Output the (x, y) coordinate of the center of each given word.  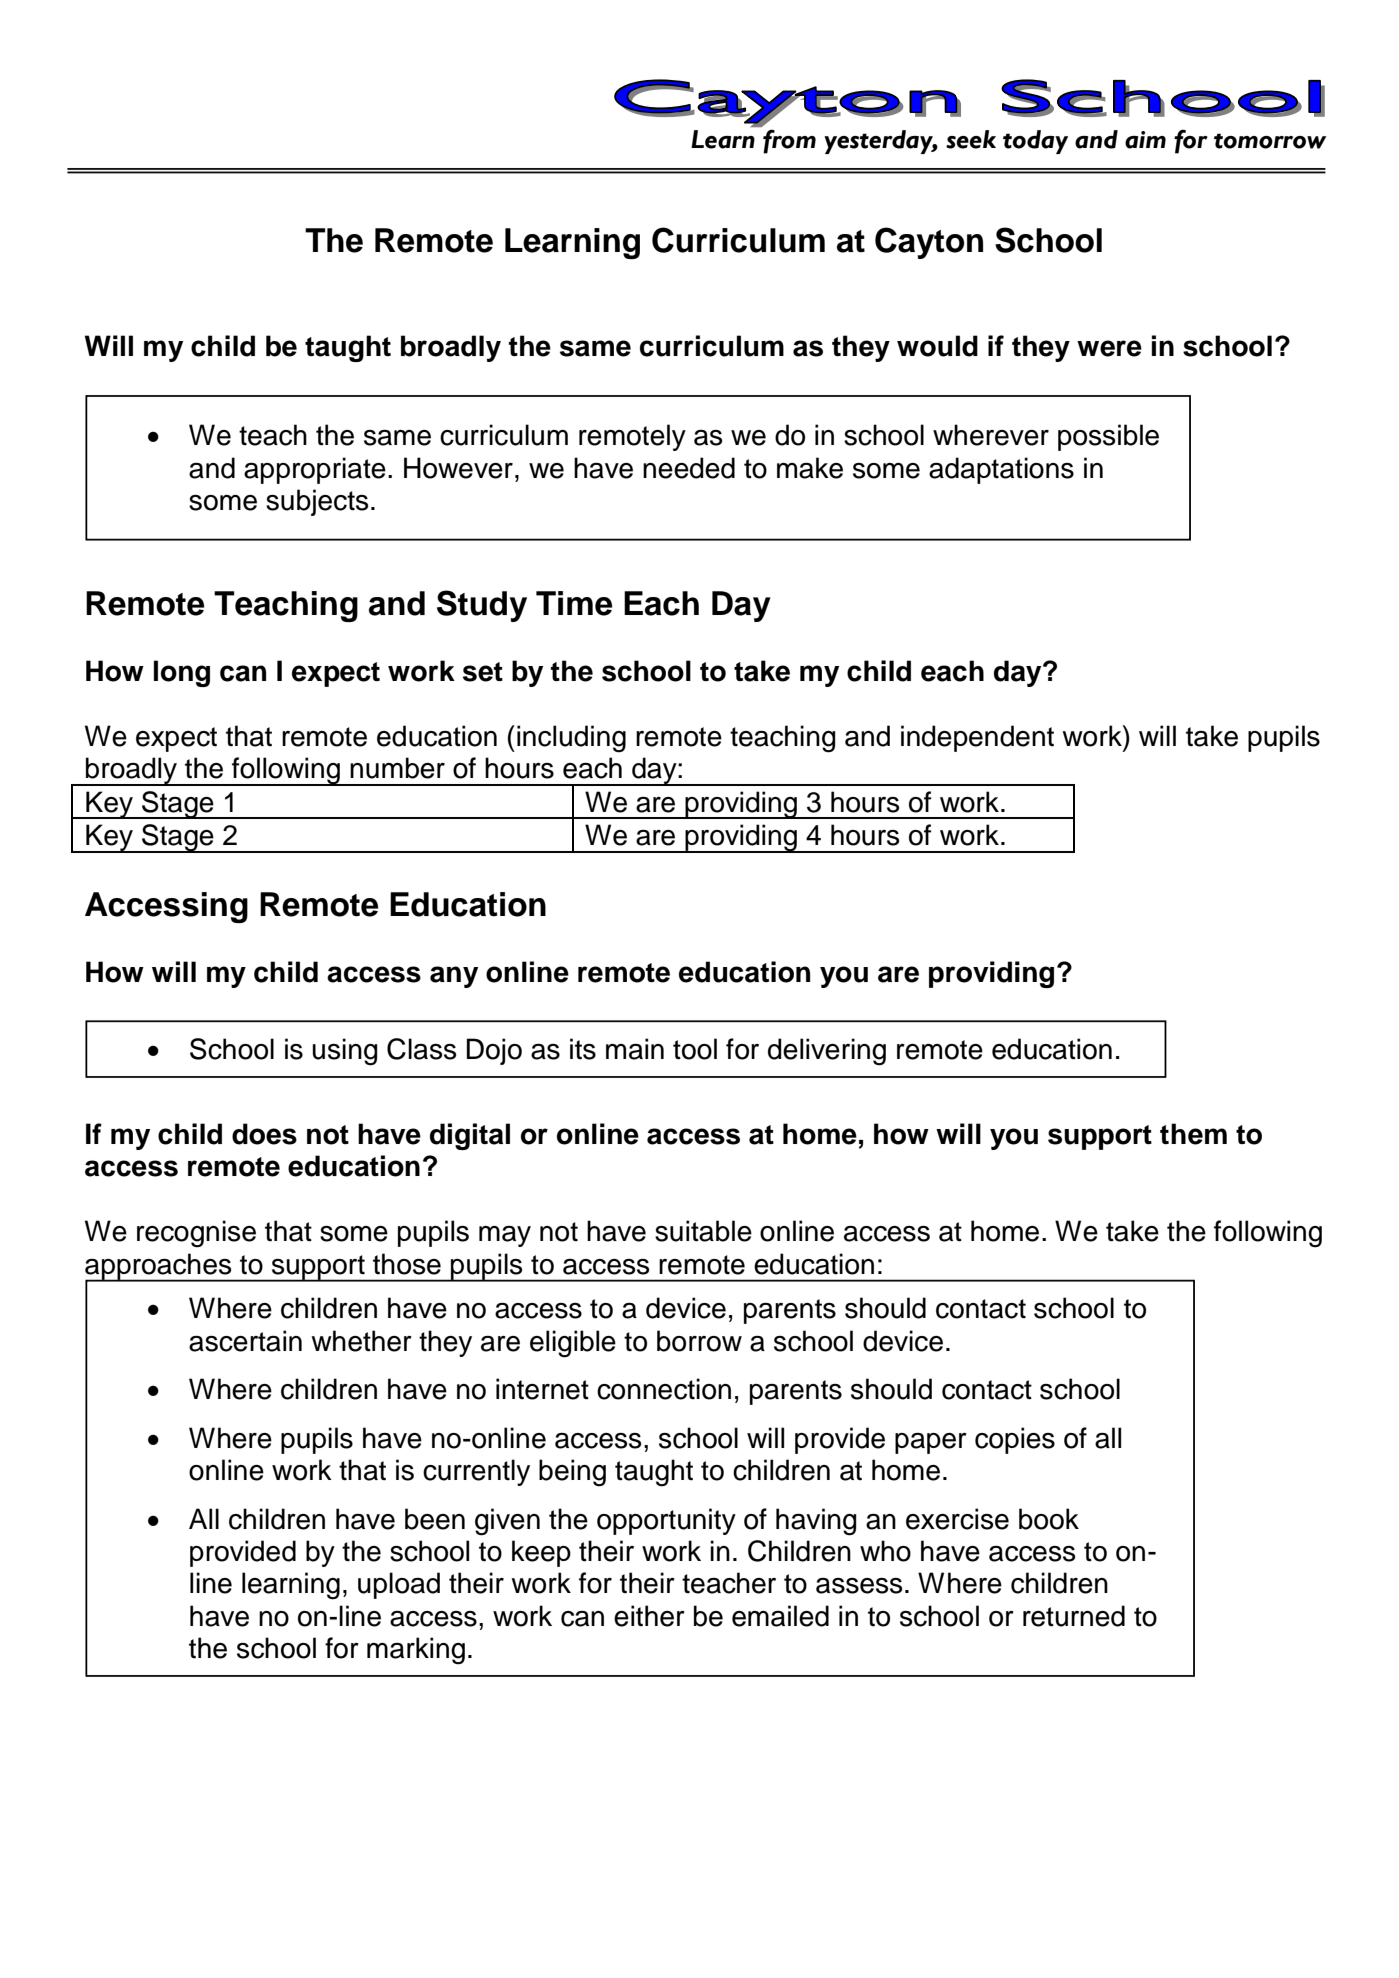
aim (1145, 140)
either (649, 1616)
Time (574, 603)
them (1193, 1134)
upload (399, 1585)
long (182, 673)
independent (977, 738)
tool (695, 1049)
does (264, 1134)
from (789, 141)
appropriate (315, 470)
